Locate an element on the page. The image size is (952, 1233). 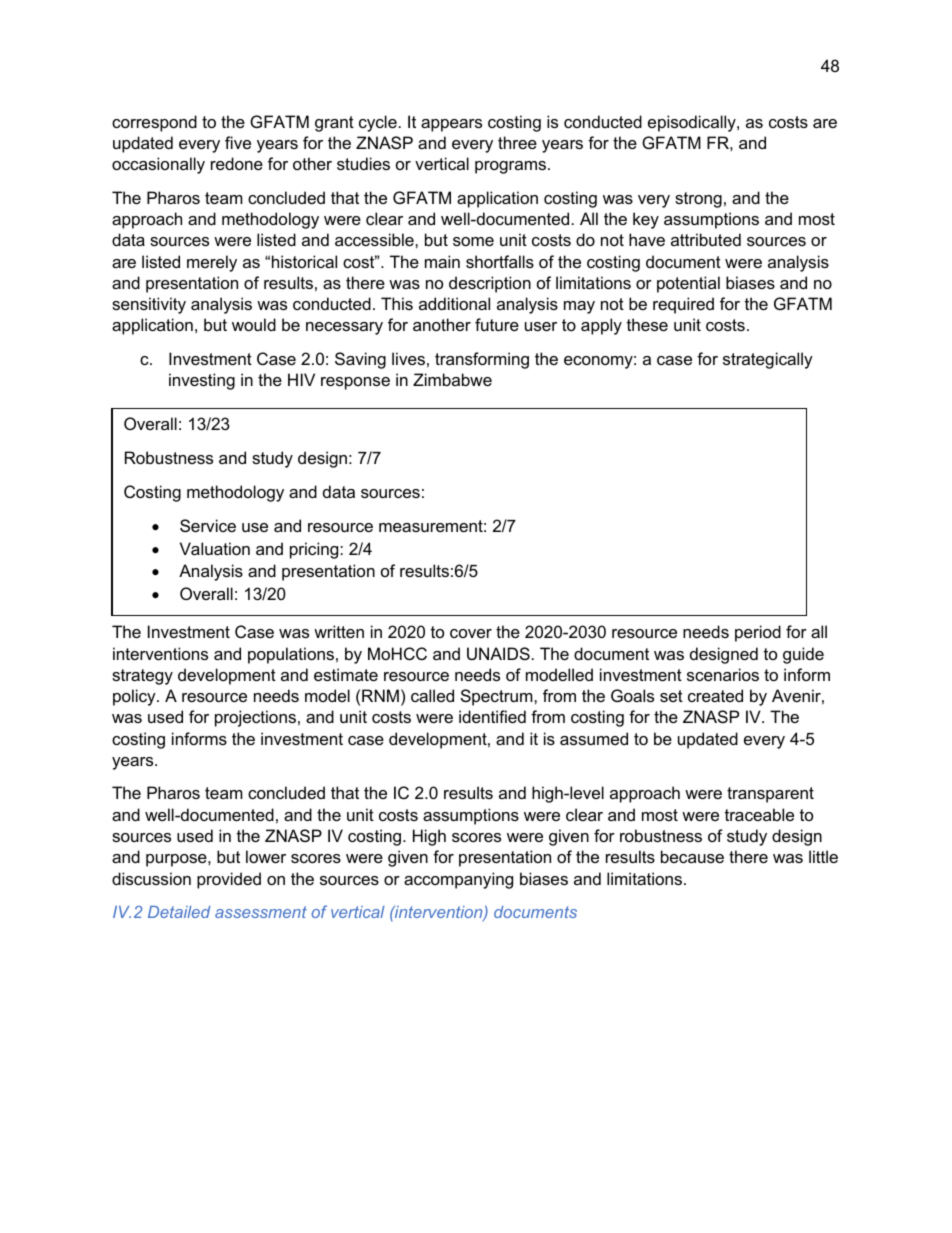
three is located at coordinates (517, 142).
